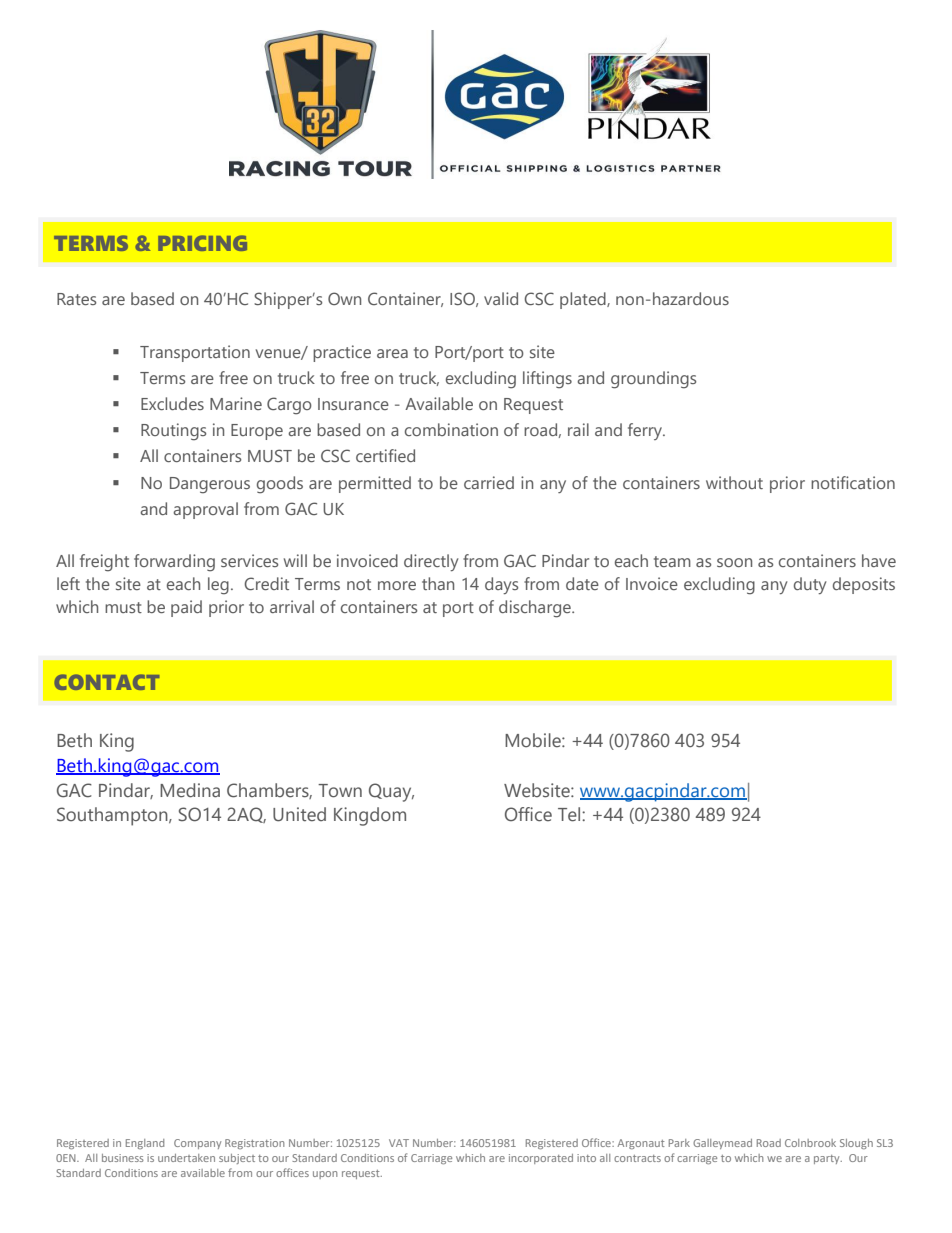  I want to click on Quay, so click(391, 792).
